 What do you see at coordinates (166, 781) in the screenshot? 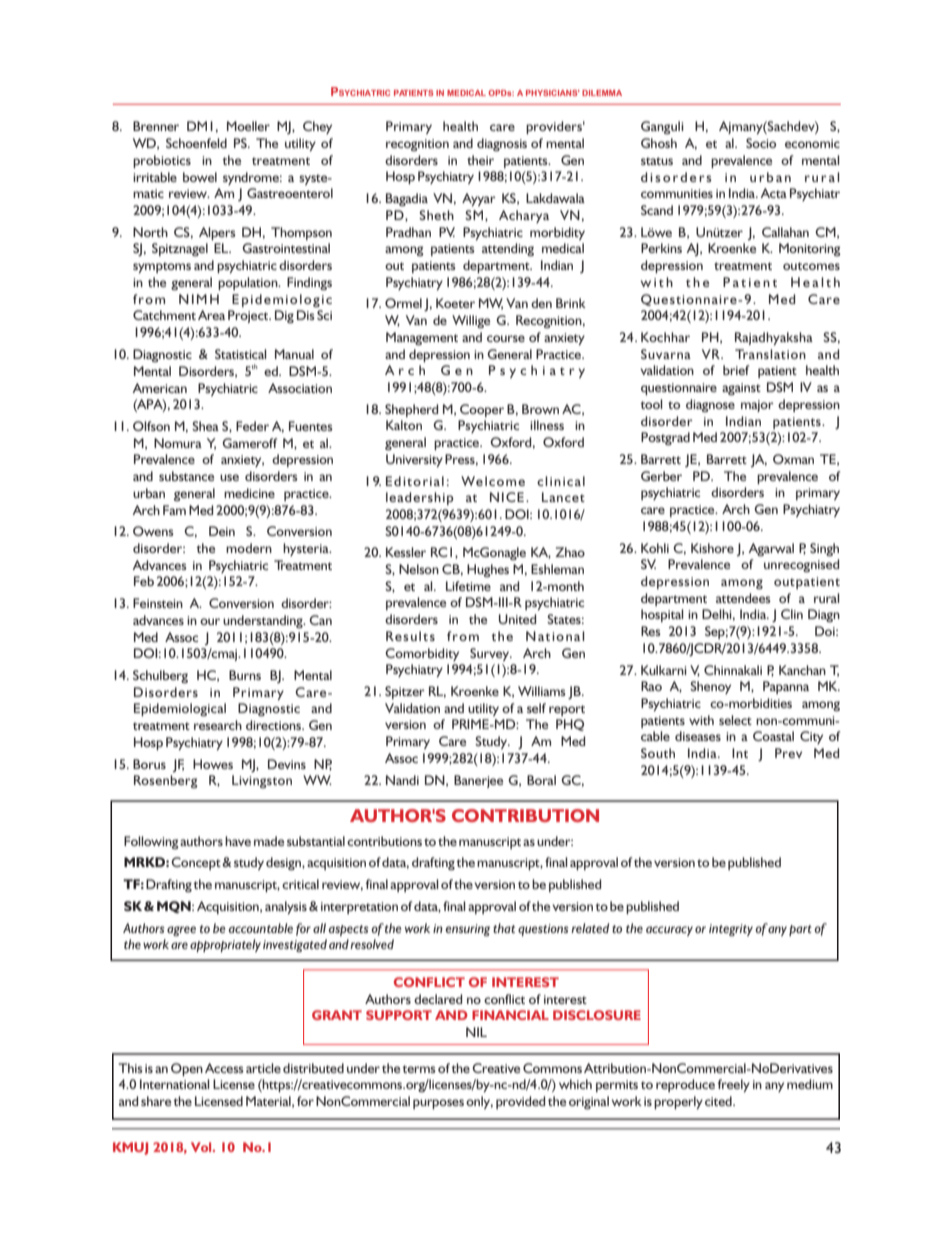
I see `Rosenberg` at bounding box center [166, 781].
